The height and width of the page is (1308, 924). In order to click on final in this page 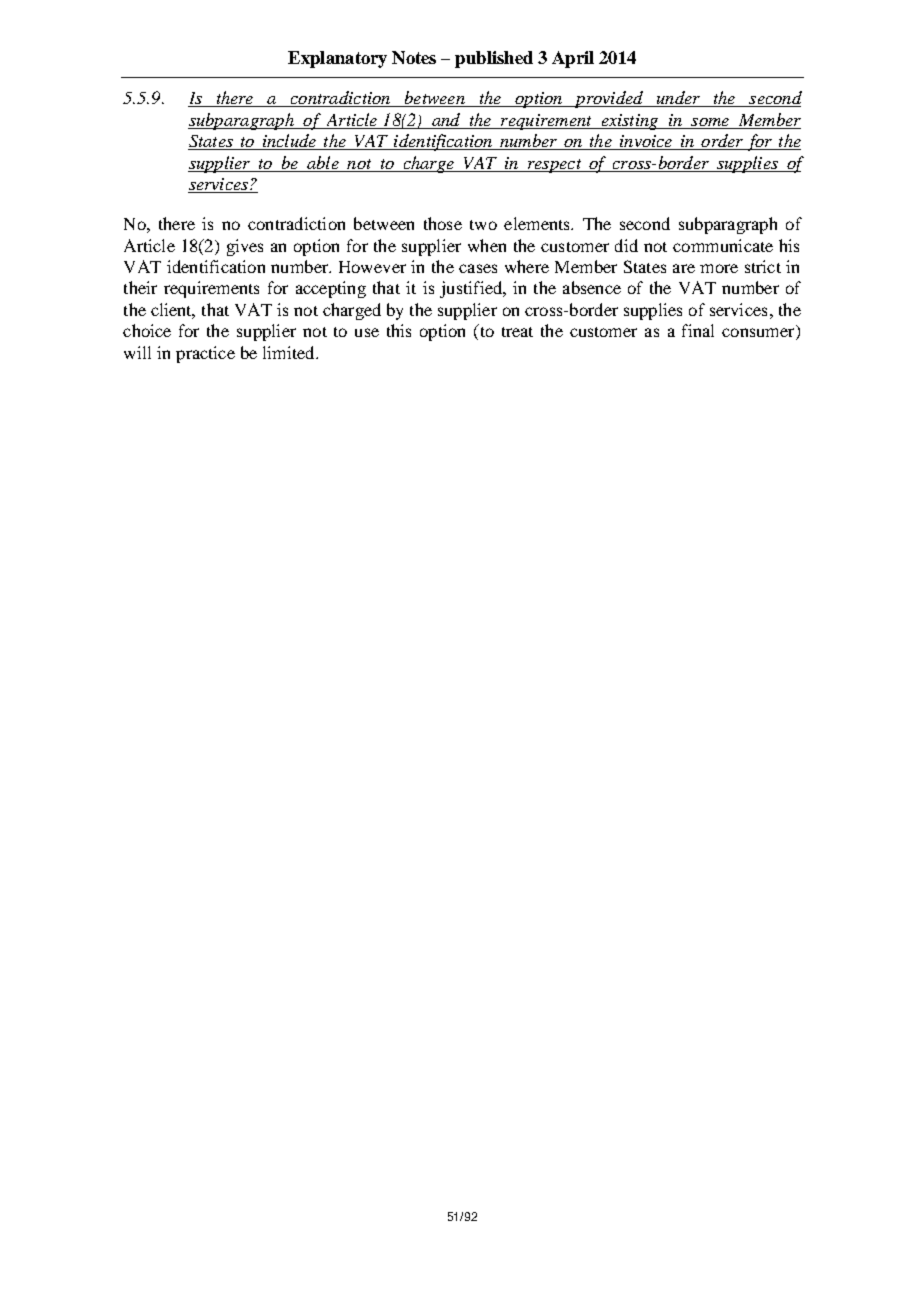, I will do `click(698, 330)`.
